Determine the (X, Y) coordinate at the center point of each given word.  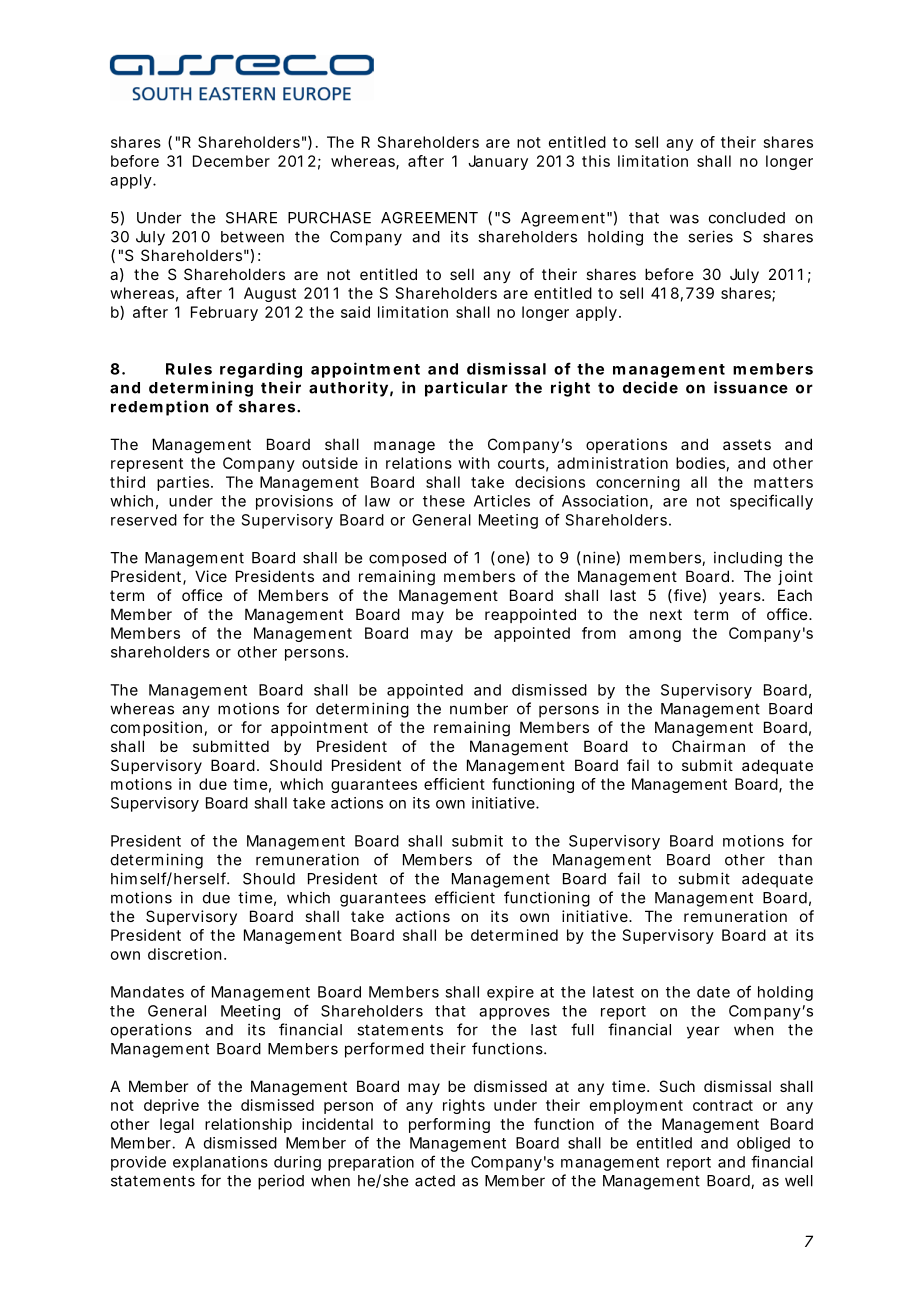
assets (747, 444)
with (474, 463)
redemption (159, 408)
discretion (184, 954)
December (231, 161)
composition (156, 728)
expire (510, 993)
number (479, 709)
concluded (747, 218)
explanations (220, 1163)
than (795, 860)
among (655, 636)
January (498, 162)
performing (449, 1125)
